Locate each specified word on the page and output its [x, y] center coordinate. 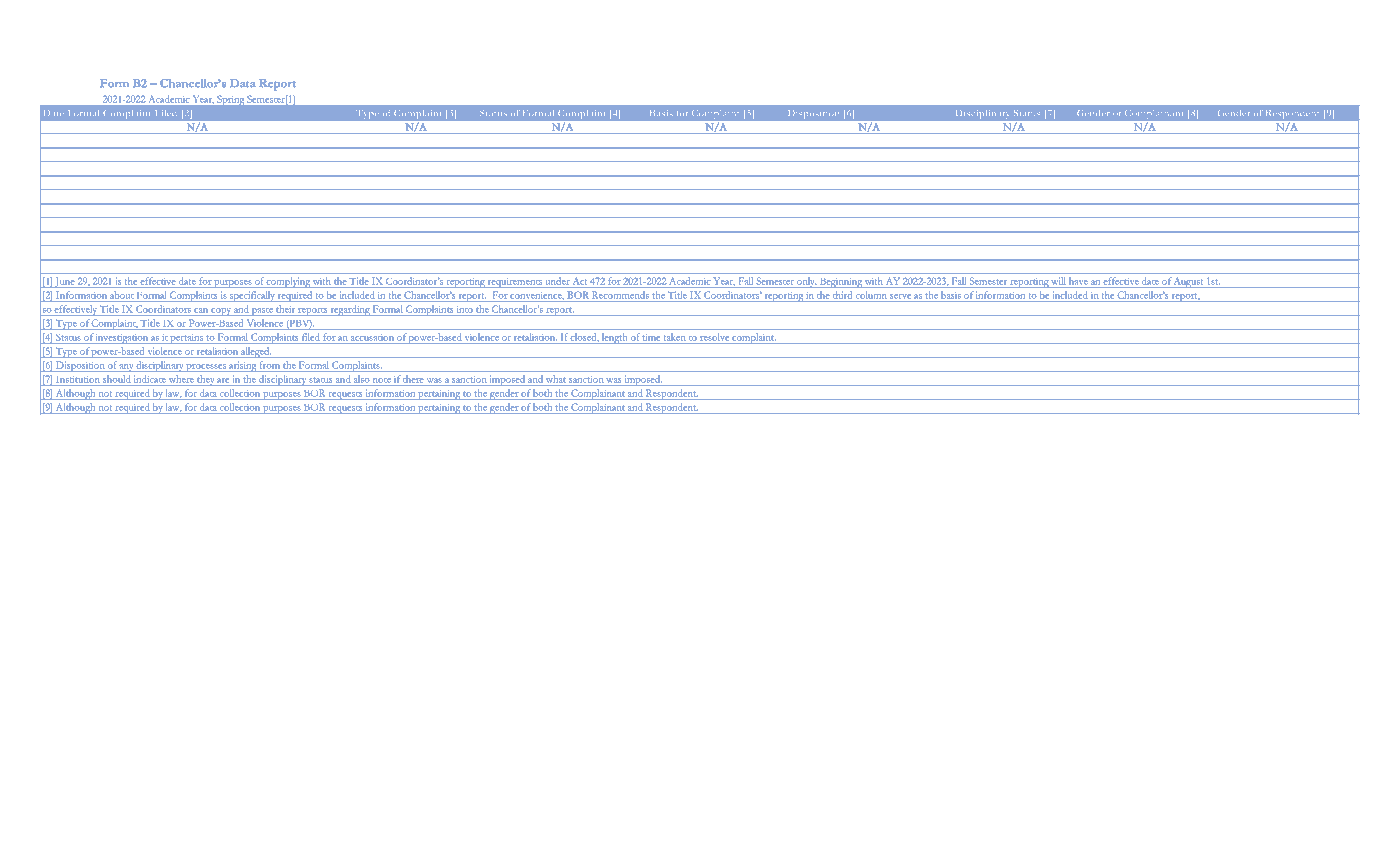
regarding [350, 310]
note [382, 380]
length [615, 338]
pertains [187, 339]
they [205, 380]
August [1189, 282]
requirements [515, 283]
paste [262, 312]
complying [288, 282]
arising [242, 367]
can [201, 310]
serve [900, 296]
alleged [256, 352]
